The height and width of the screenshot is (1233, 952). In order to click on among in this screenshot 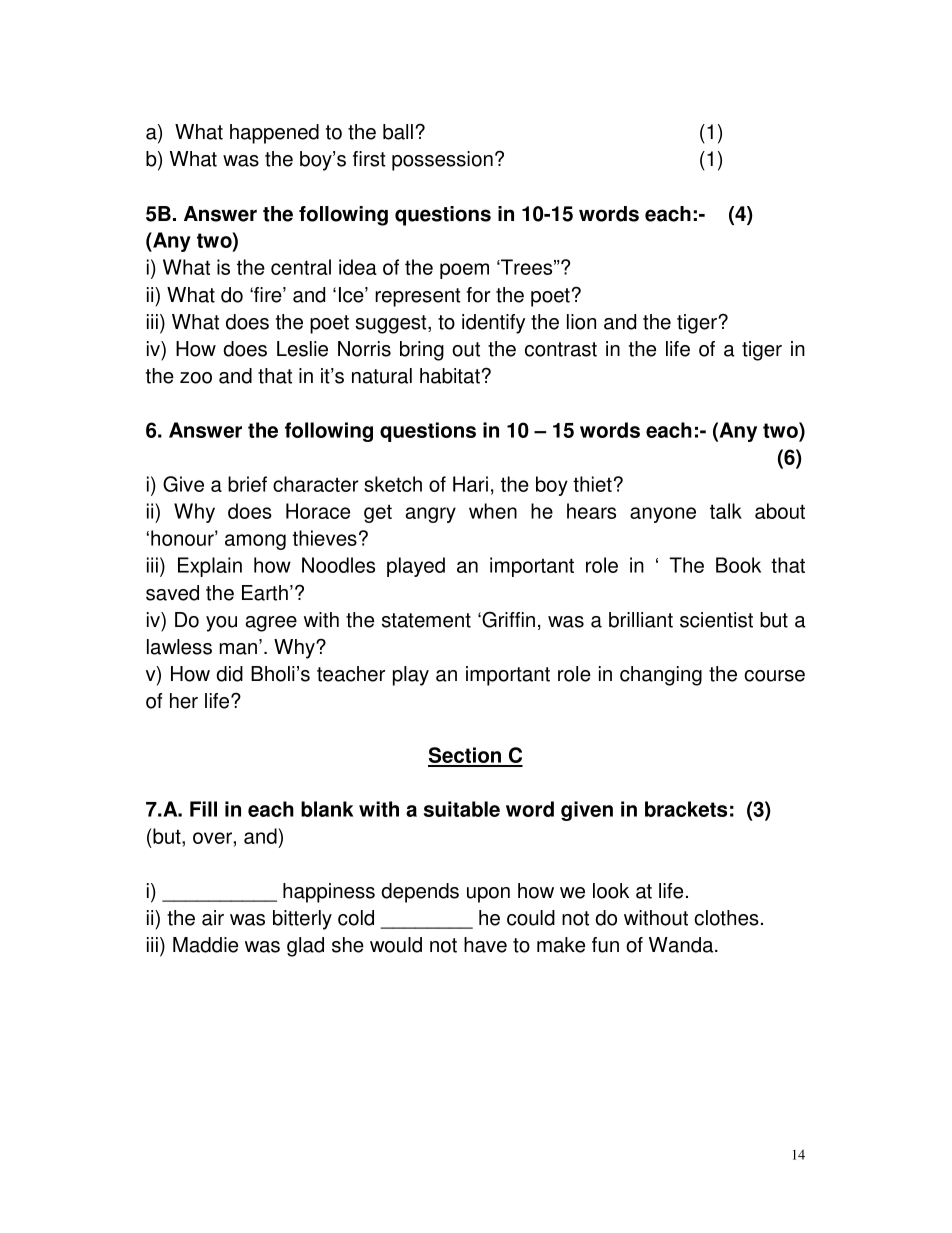, I will do `click(255, 542)`.
